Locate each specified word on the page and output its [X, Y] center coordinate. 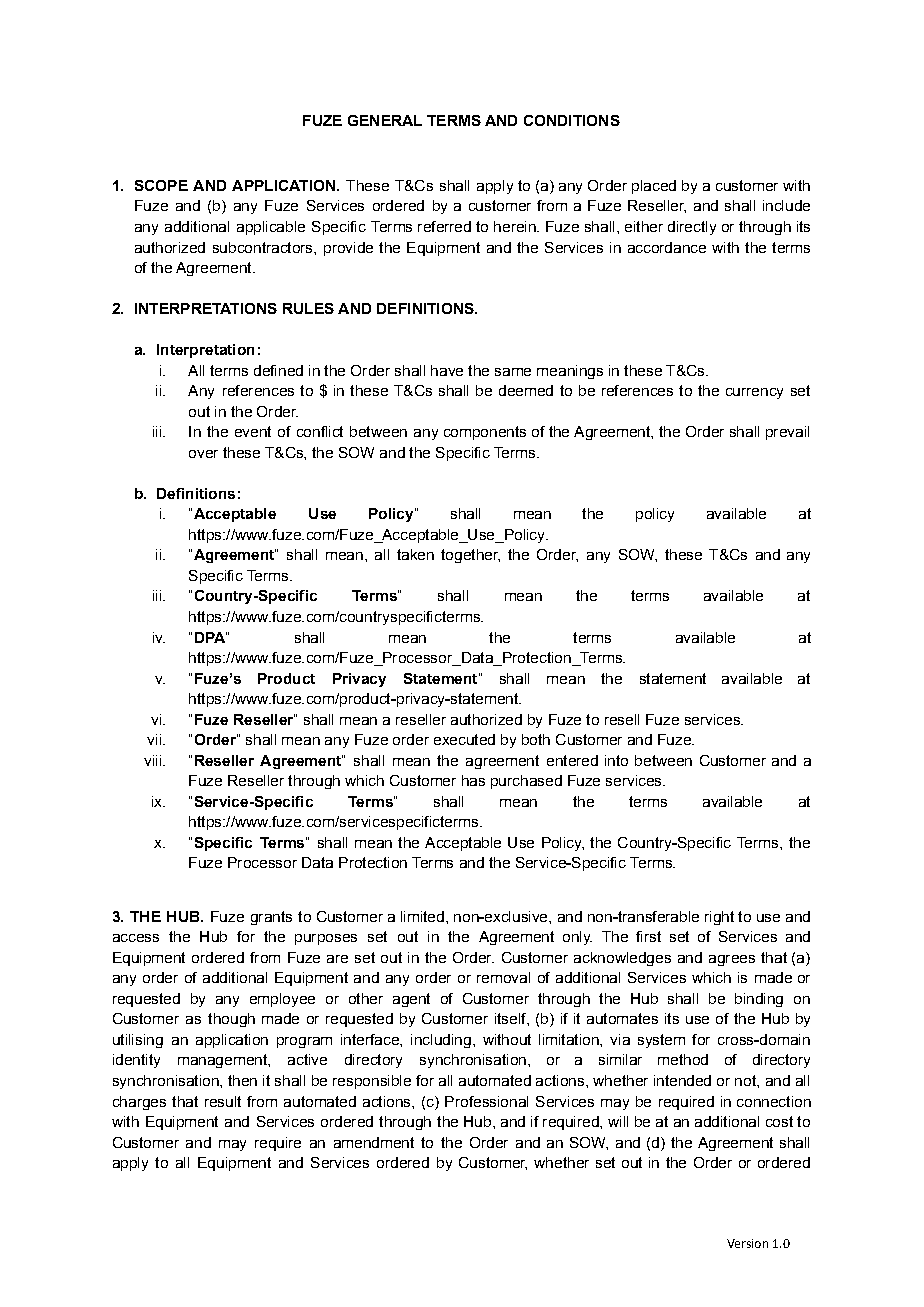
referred [444, 226]
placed [654, 187]
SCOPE [161, 185]
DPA [211, 637]
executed [464, 739]
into [616, 760]
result [223, 1101]
